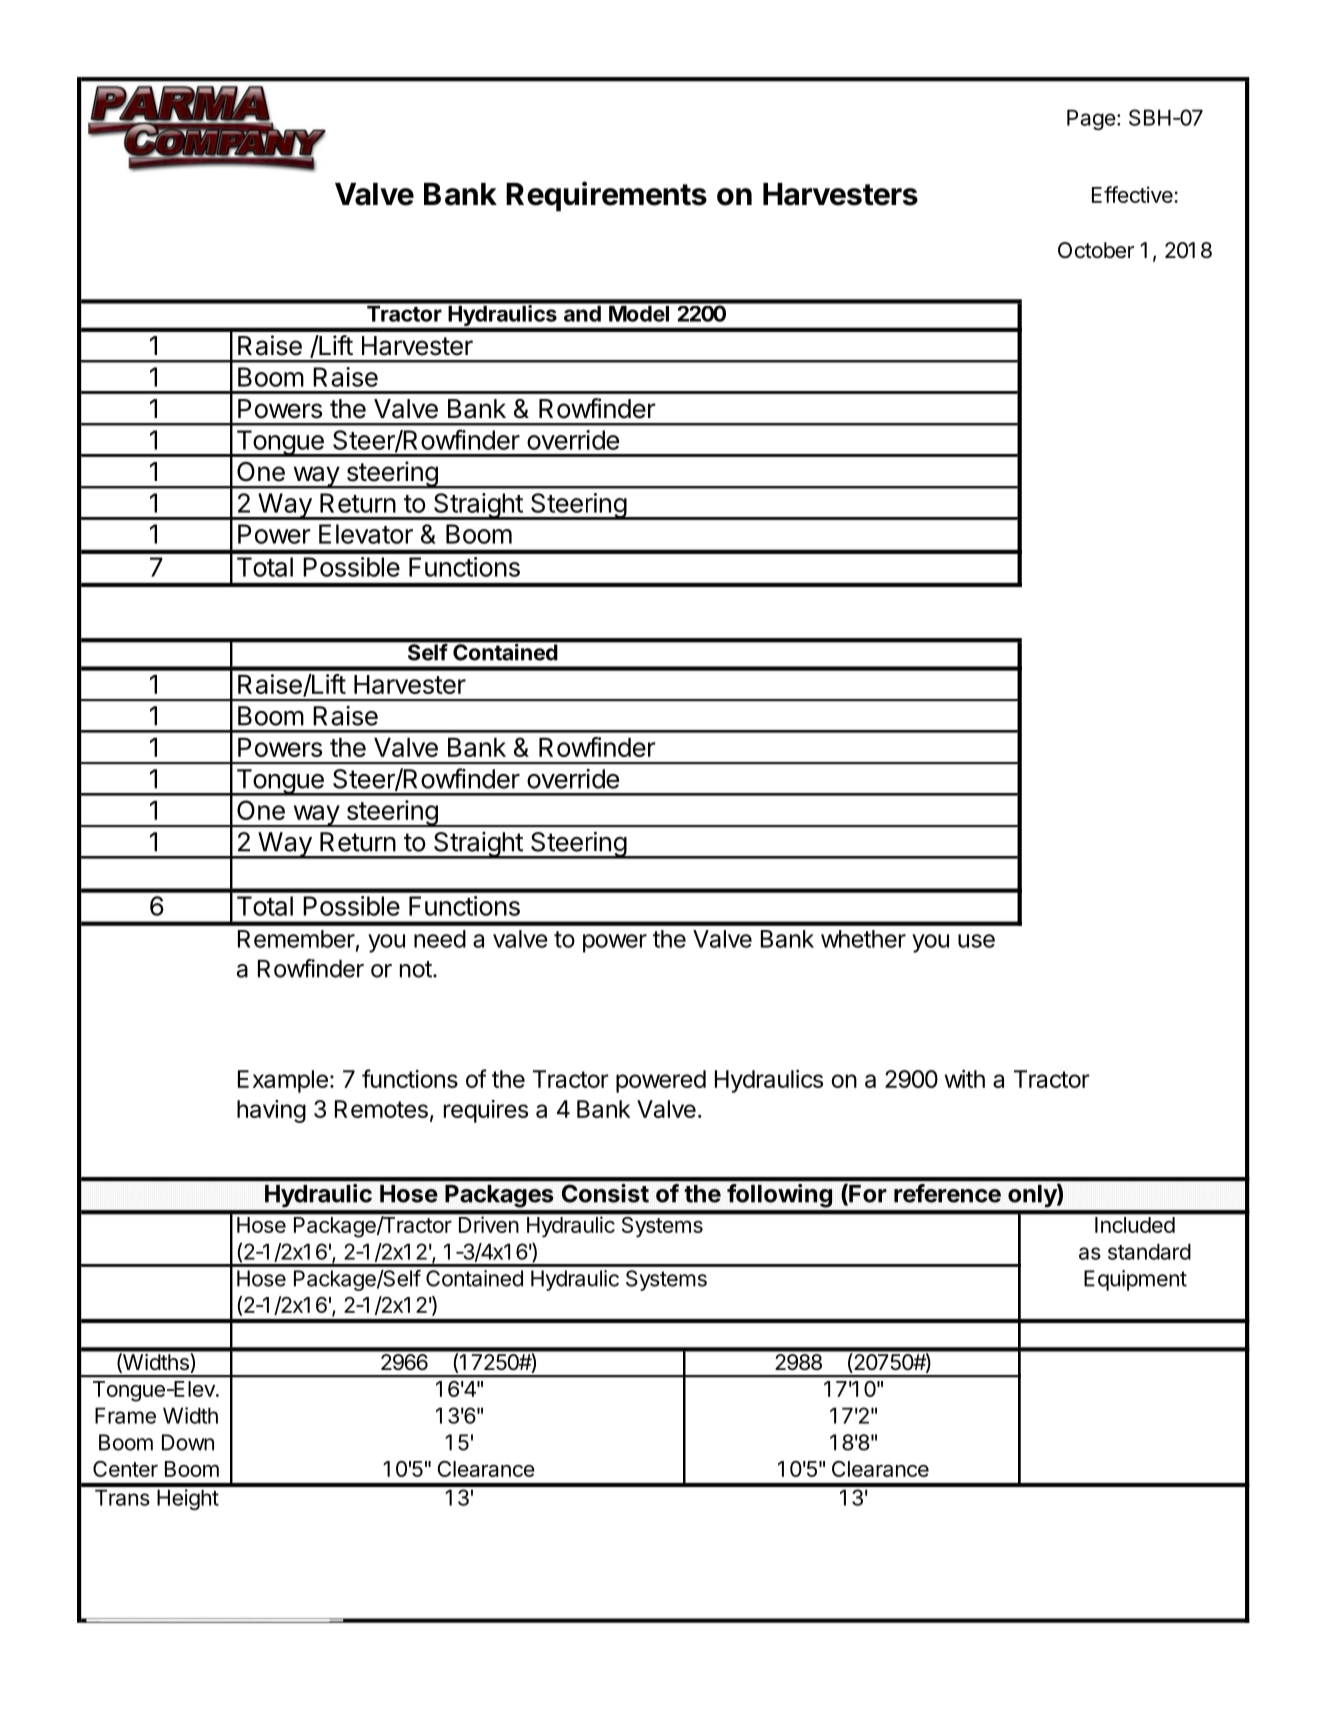 This page has width=1327, height=1718. What do you see at coordinates (1135, 1280) in the page?
I see `Equipment` at bounding box center [1135, 1280].
